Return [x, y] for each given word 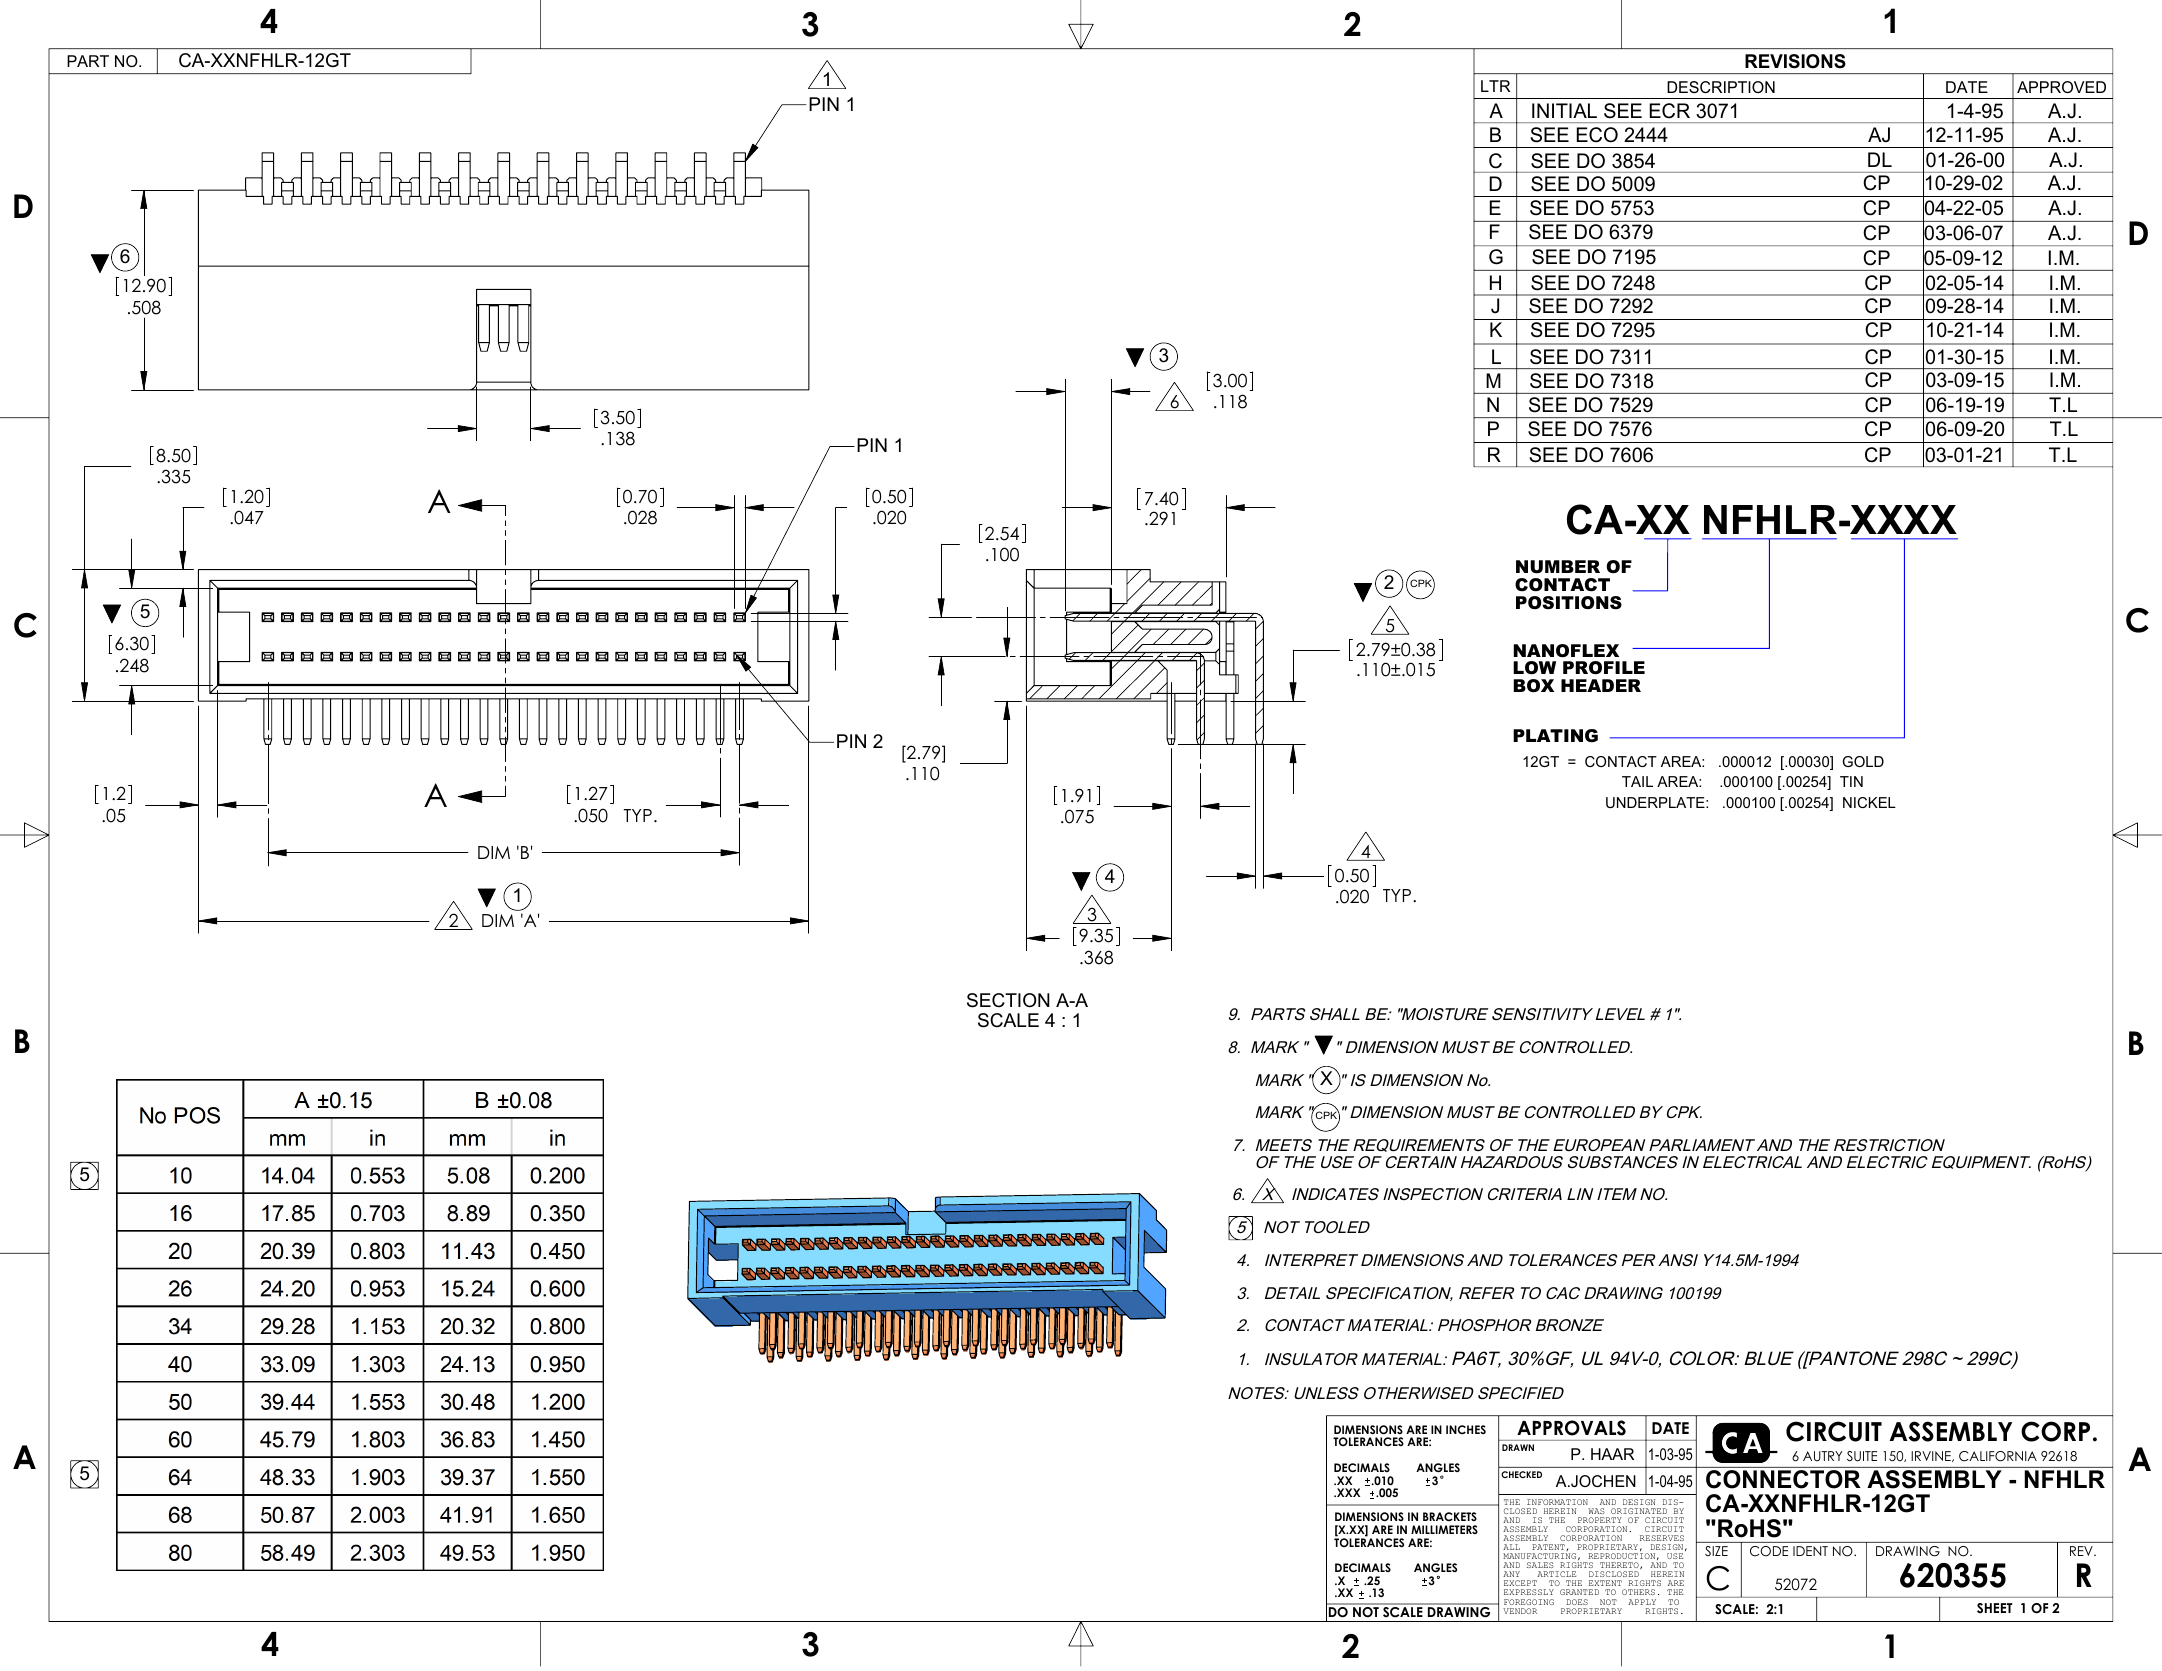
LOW [1534, 668]
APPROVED [2061, 87]
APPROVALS [1571, 1428]
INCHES [1466, 1429]
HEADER [1601, 685]
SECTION [1008, 1000]
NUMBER [1558, 567]
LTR [1495, 86]
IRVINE [1932, 1456]
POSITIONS [1569, 603]
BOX [1533, 686]
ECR [1670, 111]
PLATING [1555, 736]
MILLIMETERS [1444, 1529]
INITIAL [1564, 110]
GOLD [1863, 761]
